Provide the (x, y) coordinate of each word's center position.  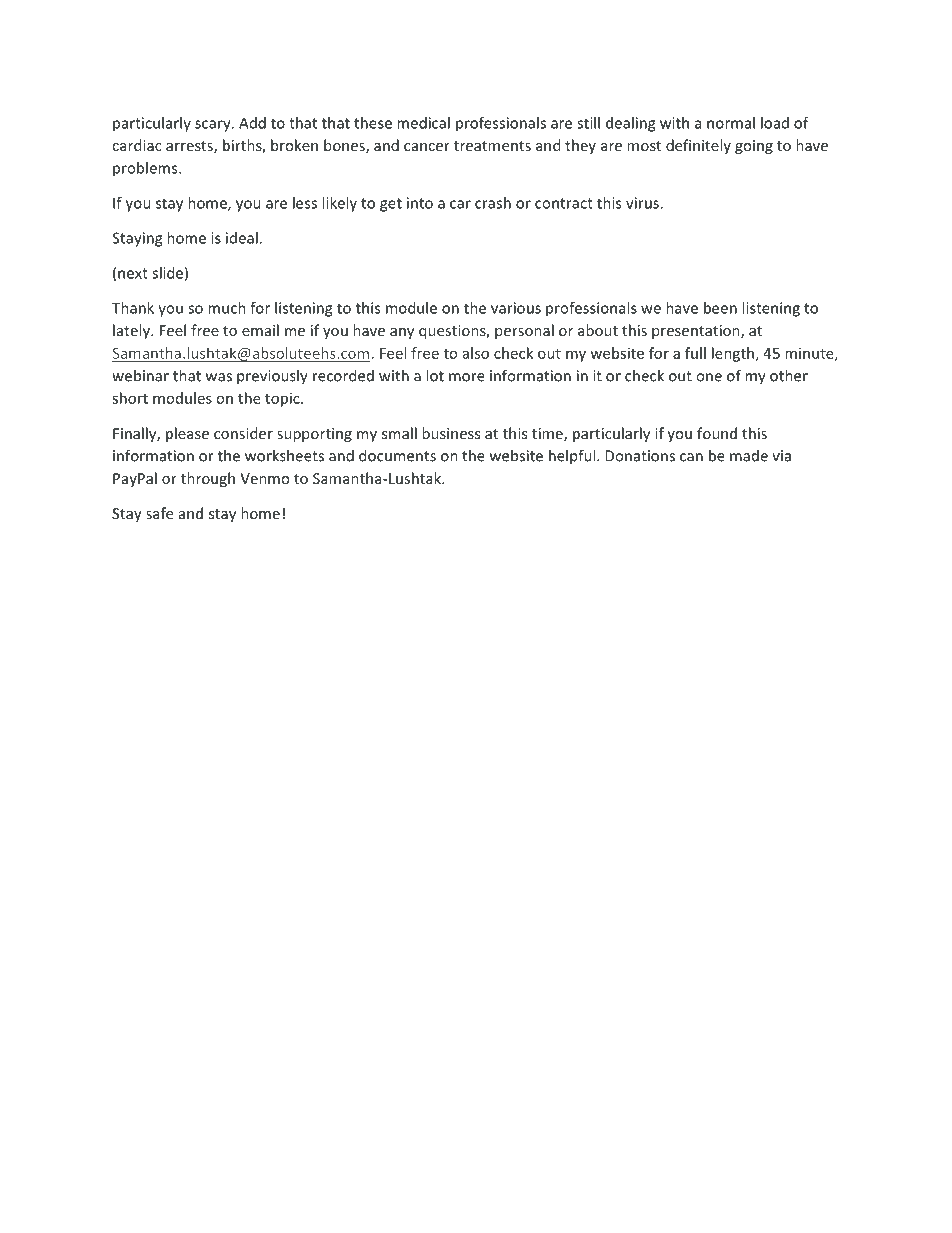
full (695, 353)
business (451, 433)
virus (643, 203)
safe (159, 513)
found (717, 433)
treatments (492, 146)
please (187, 434)
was (219, 377)
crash (493, 203)
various (516, 308)
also (476, 353)
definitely (698, 146)
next (133, 273)
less (305, 203)
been (720, 308)
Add (252, 123)
